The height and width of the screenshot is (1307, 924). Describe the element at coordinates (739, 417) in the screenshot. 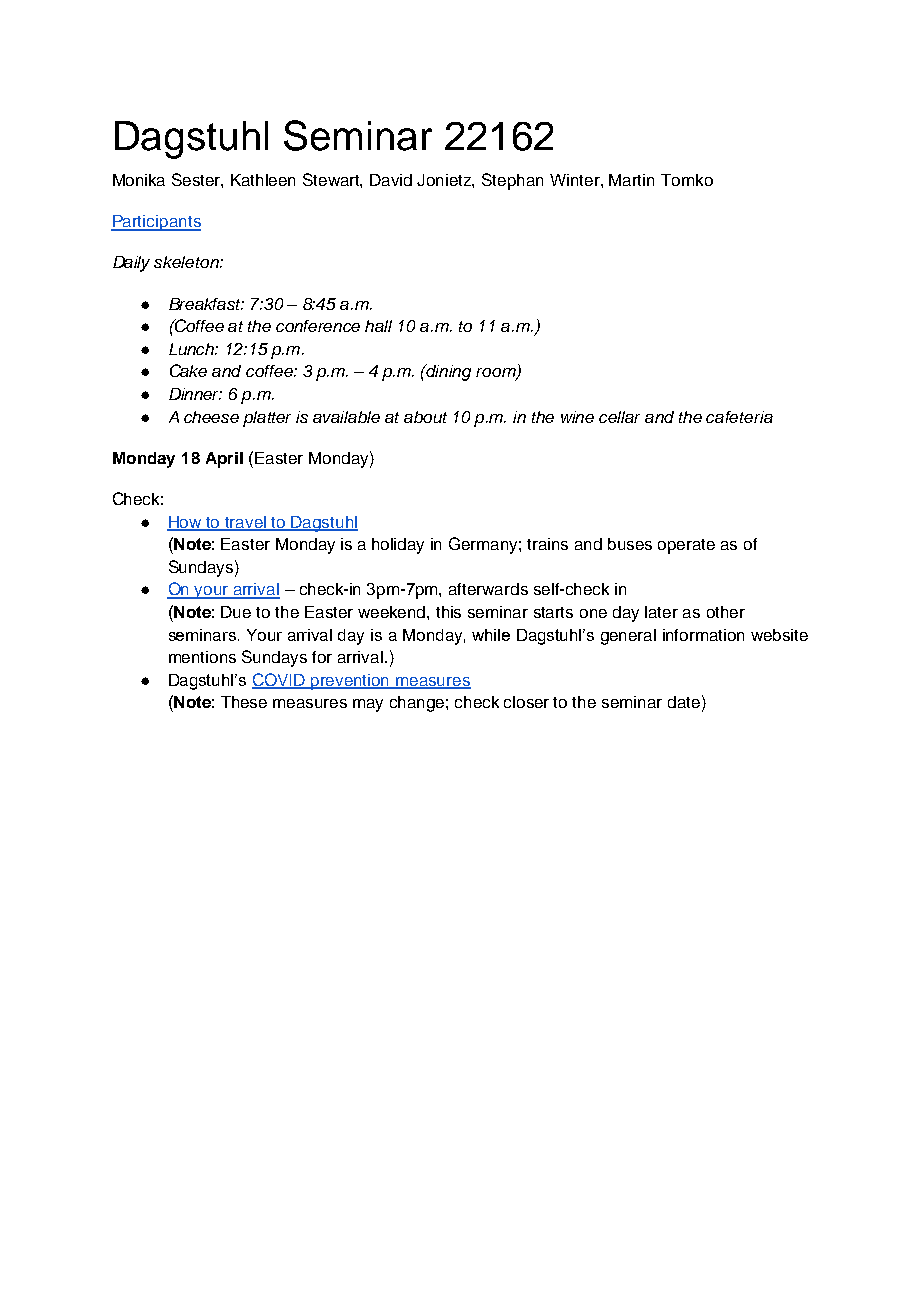

I see `cafeteria` at that location.
